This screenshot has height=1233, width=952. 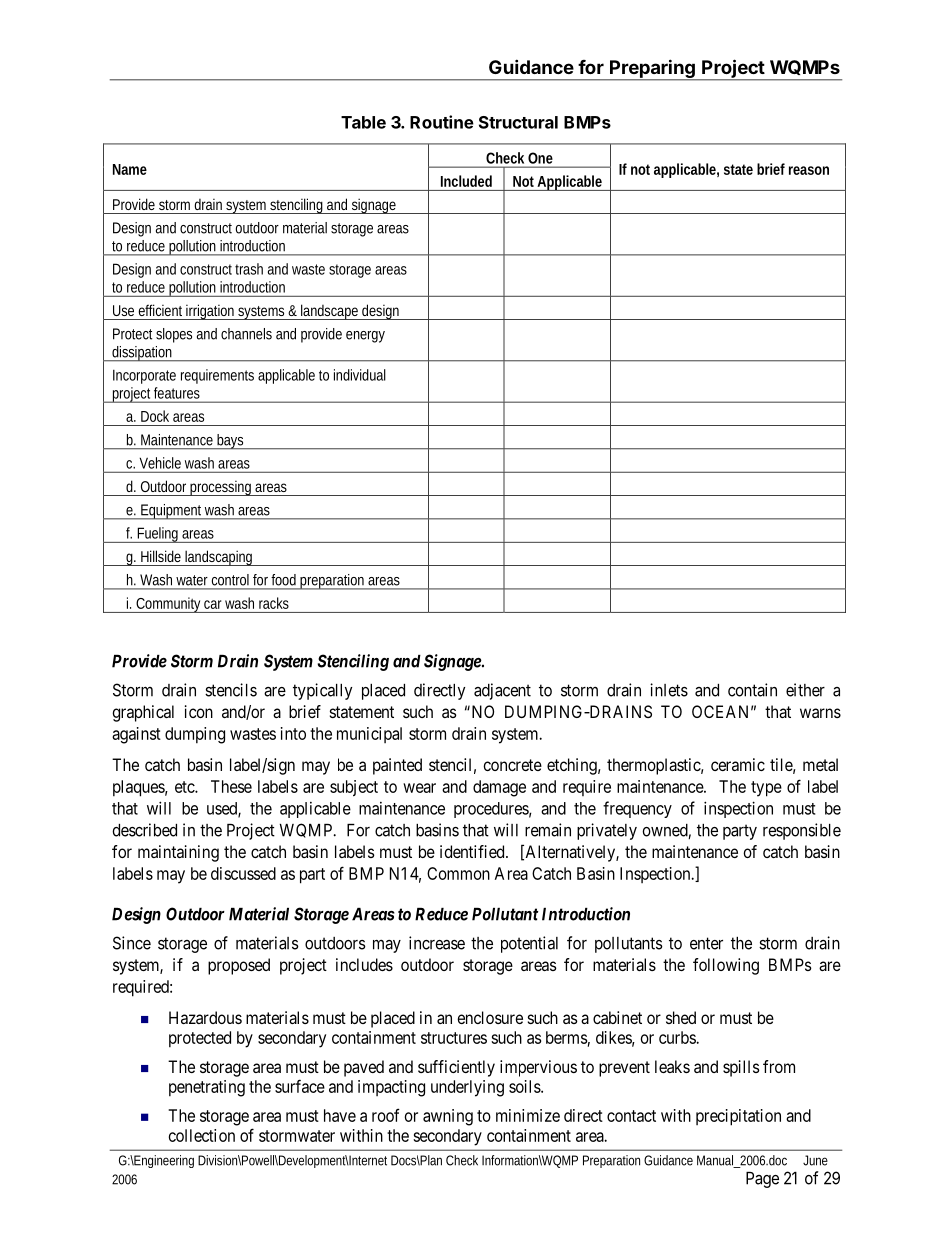 I want to click on enter, so click(x=706, y=943).
